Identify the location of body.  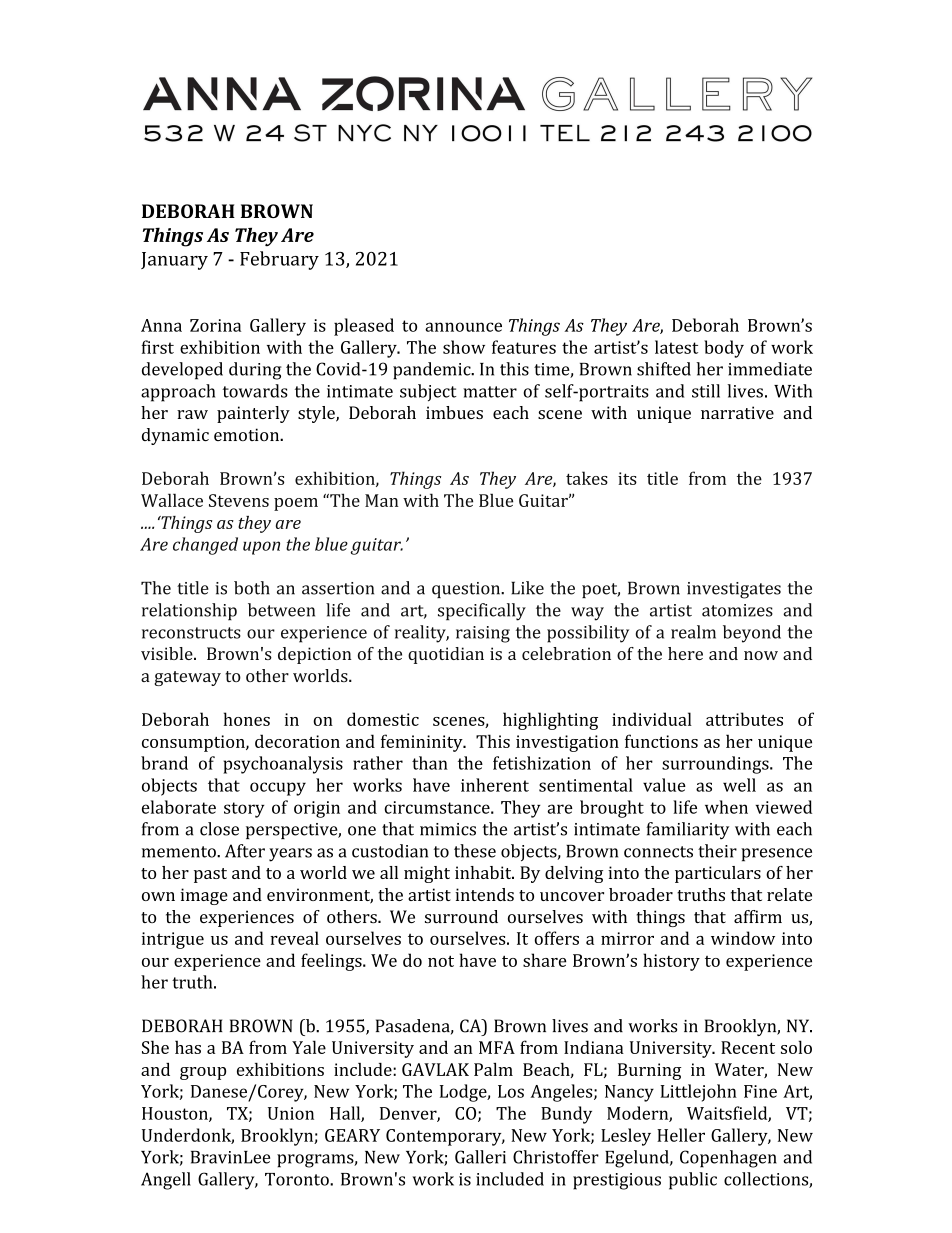
(724, 349).
